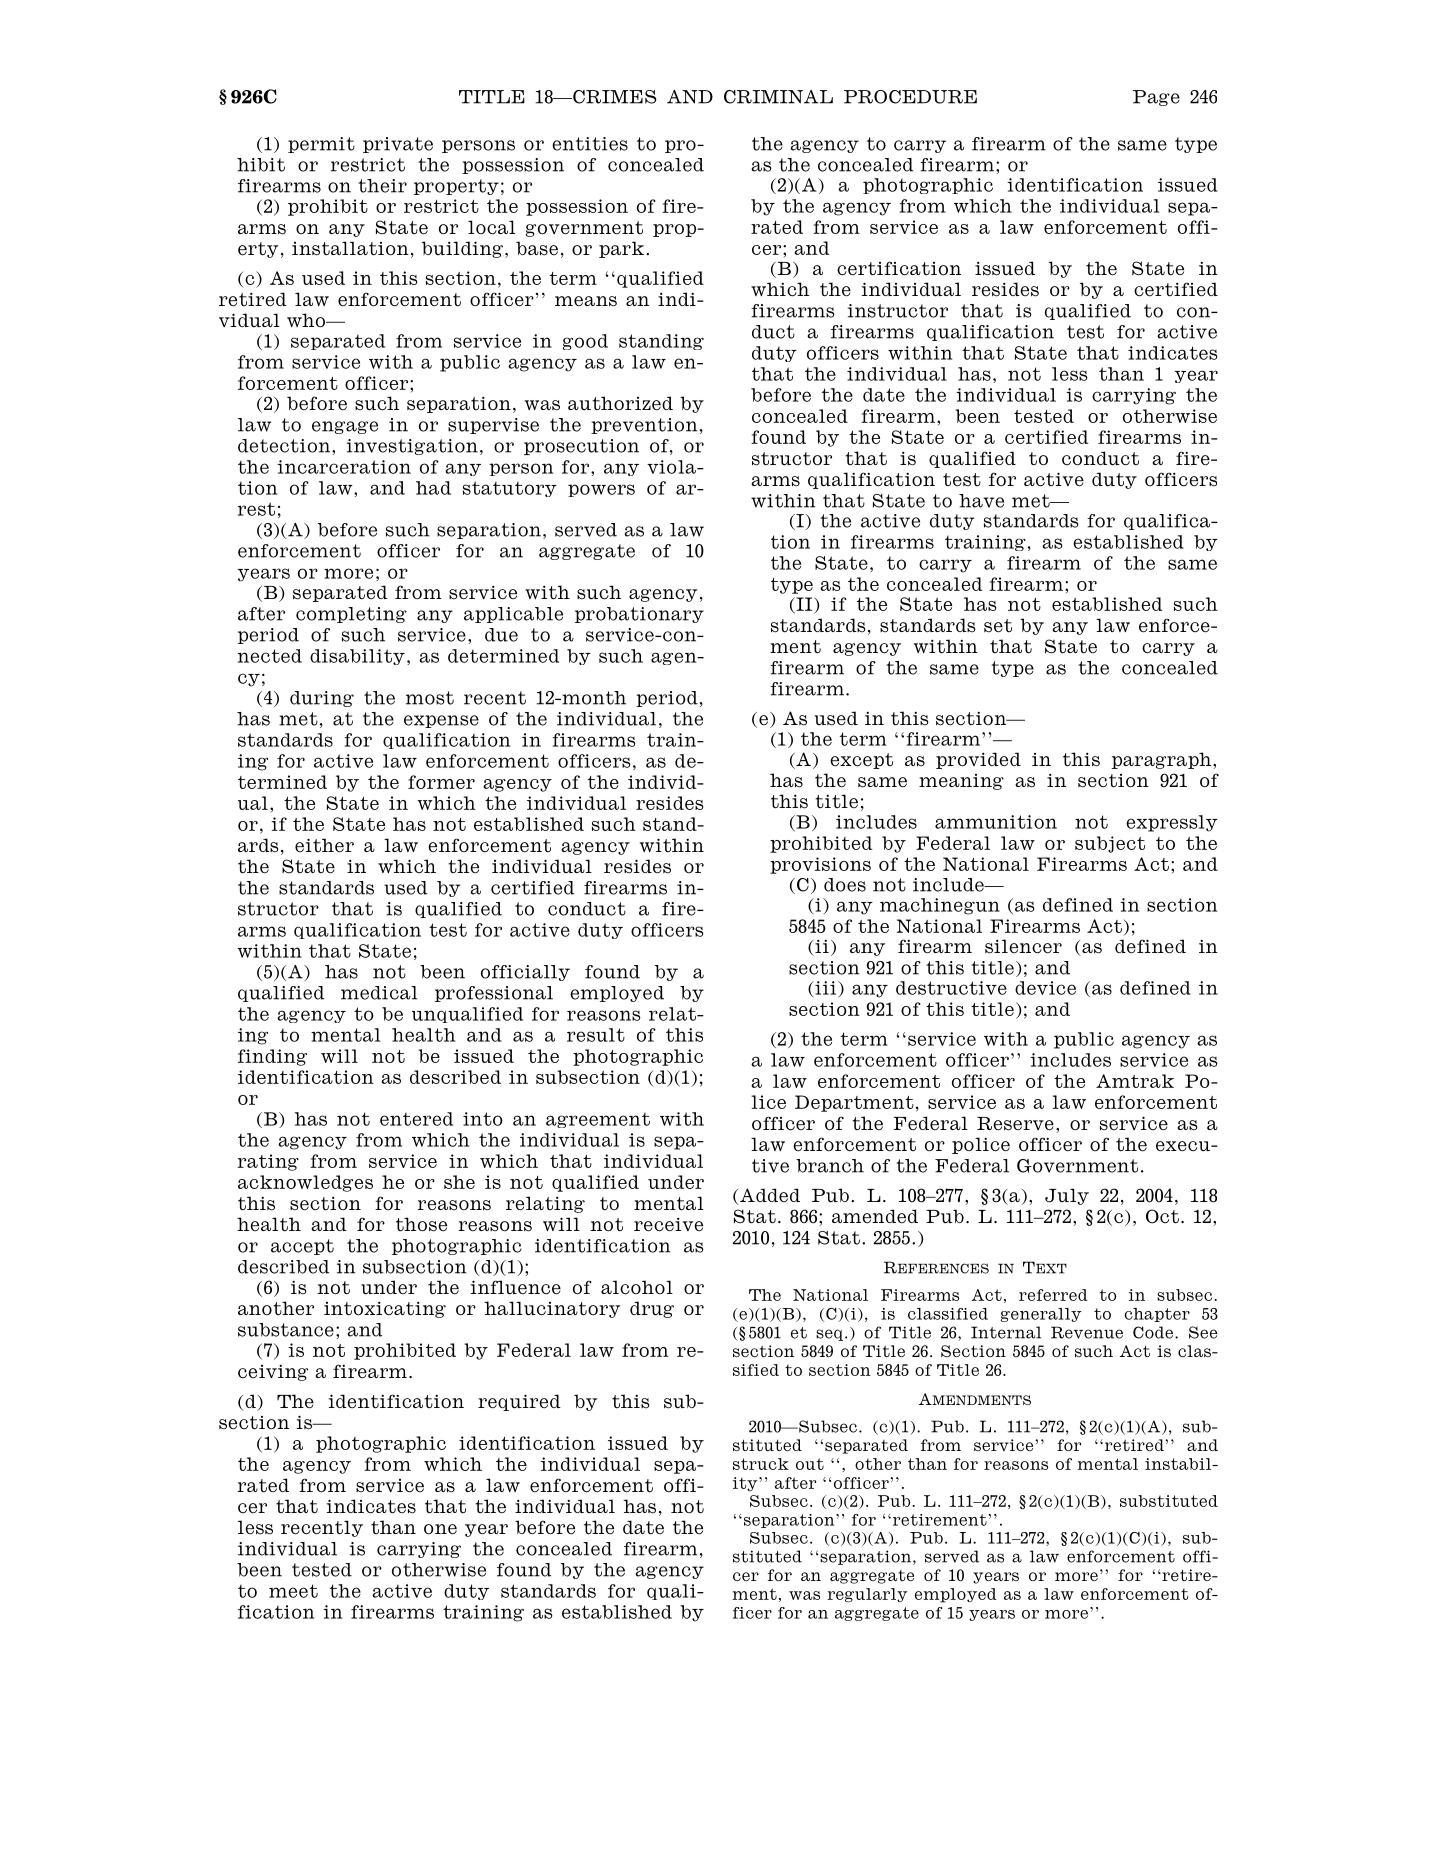 This document has width=1436, height=1858. Describe the element at coordinates (1067, 1196) in the document. I see `July` at that location.
